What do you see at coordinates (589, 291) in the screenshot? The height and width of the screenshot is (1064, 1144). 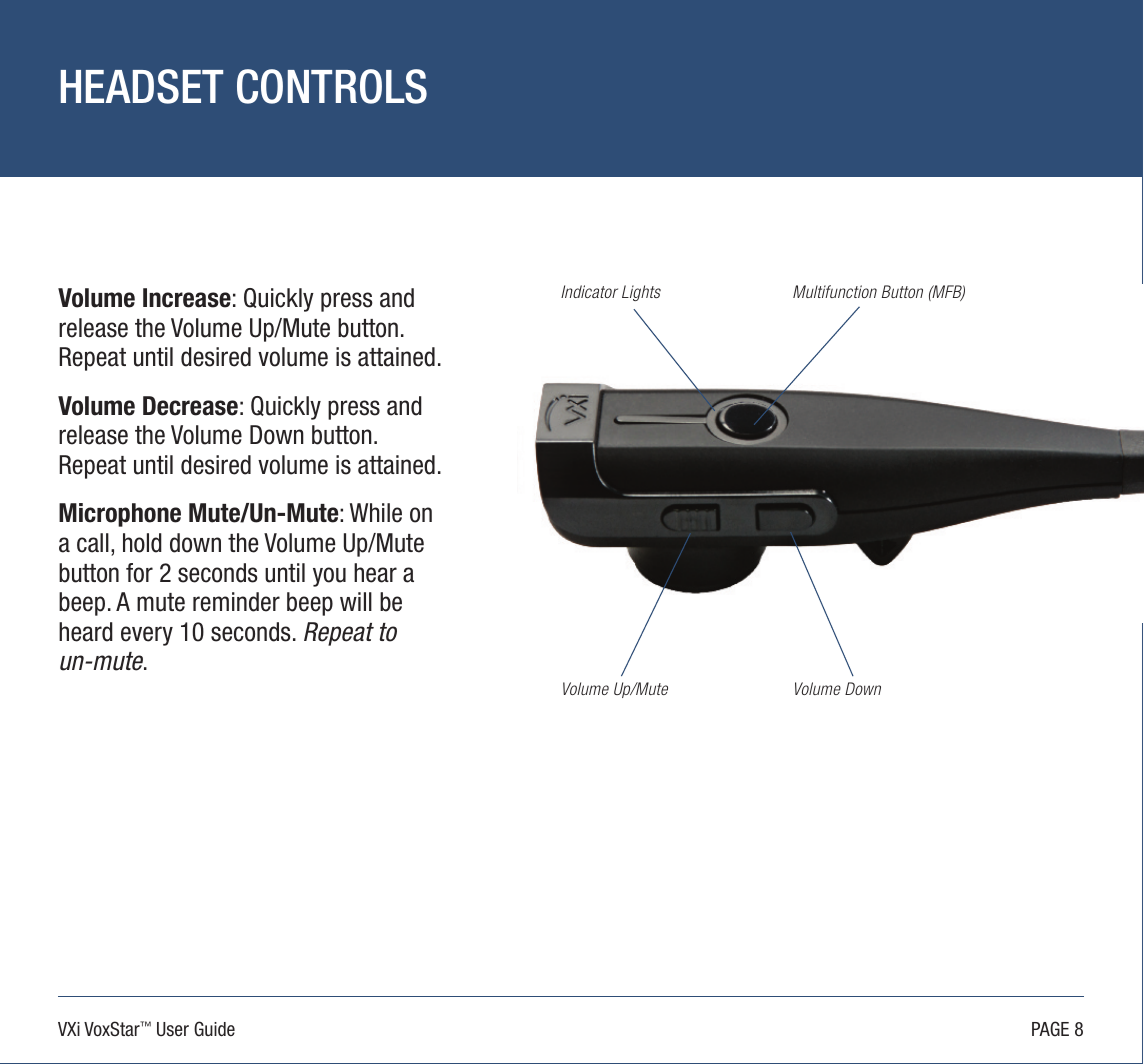 I see `Indicator` at bounding box center [589, 291].
